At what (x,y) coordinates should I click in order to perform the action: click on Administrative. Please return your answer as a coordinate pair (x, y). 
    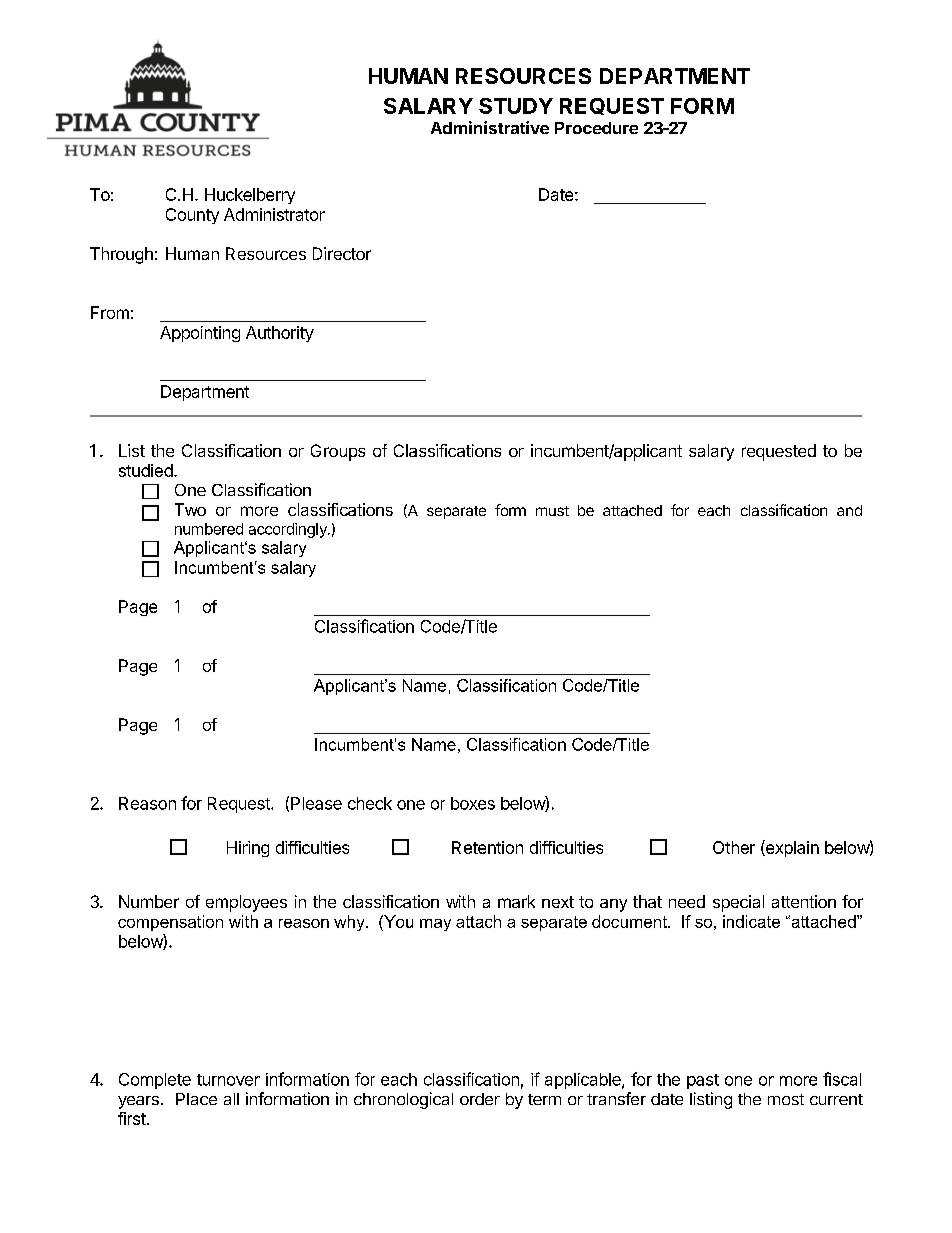
    Looking at the image, I should click on (490, 127).
